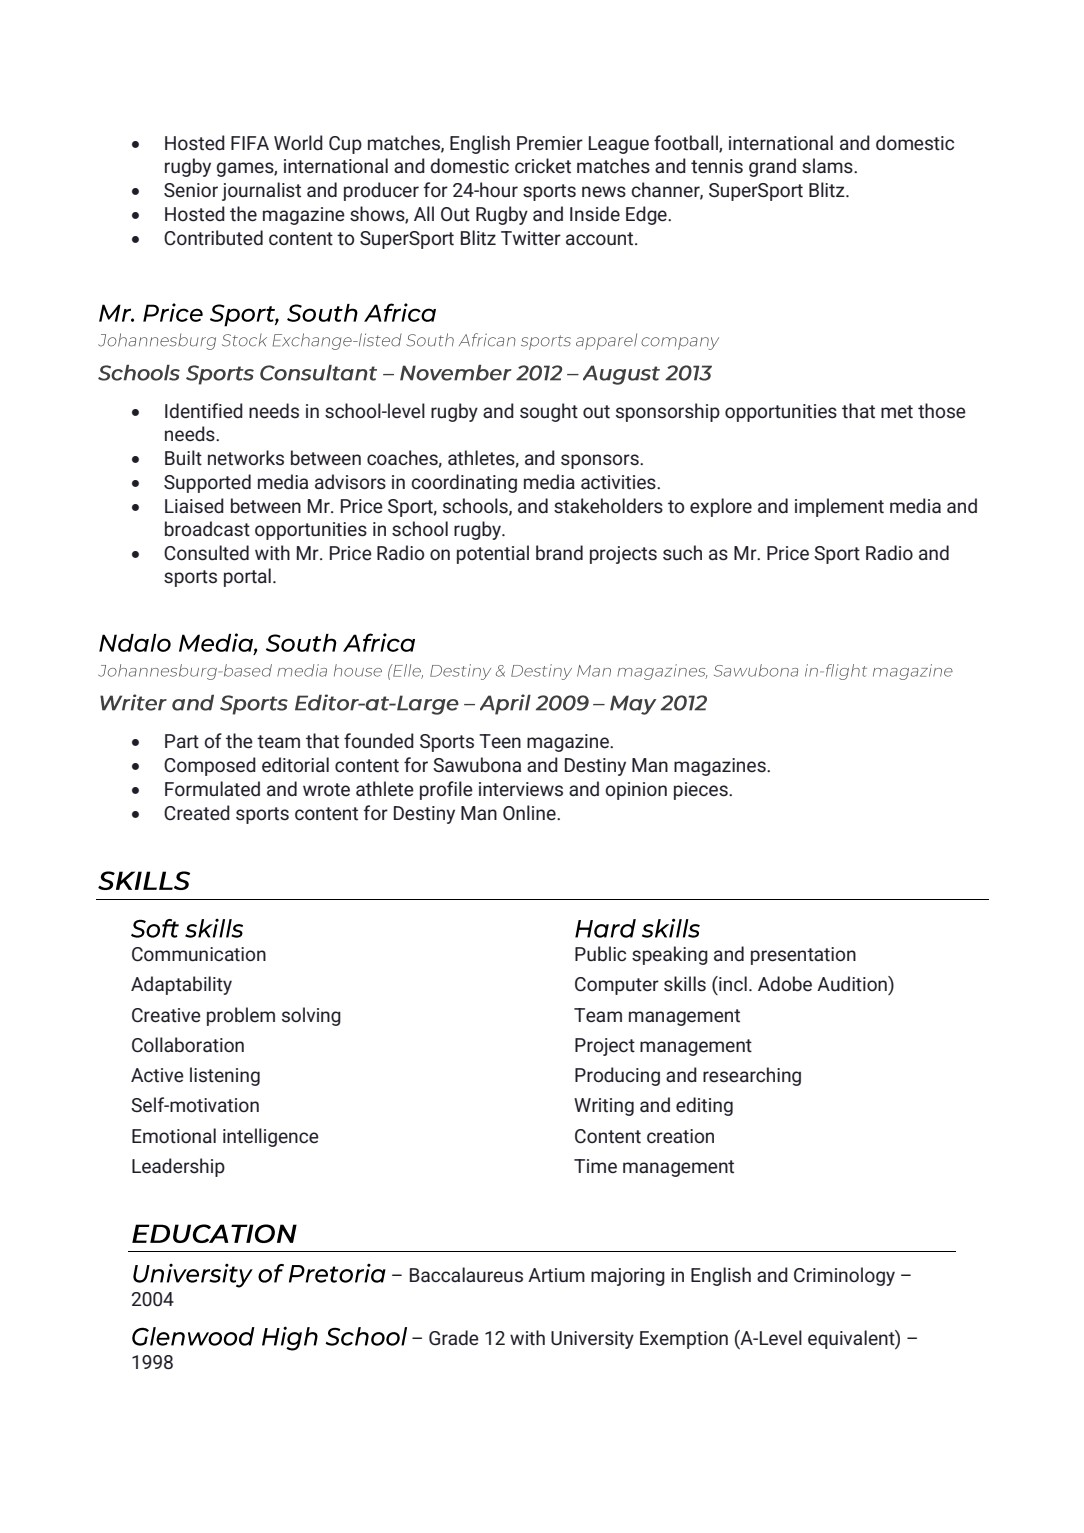 The height and width of the page is (1533, 1084). I want to click on slams, so click(828, 166).
